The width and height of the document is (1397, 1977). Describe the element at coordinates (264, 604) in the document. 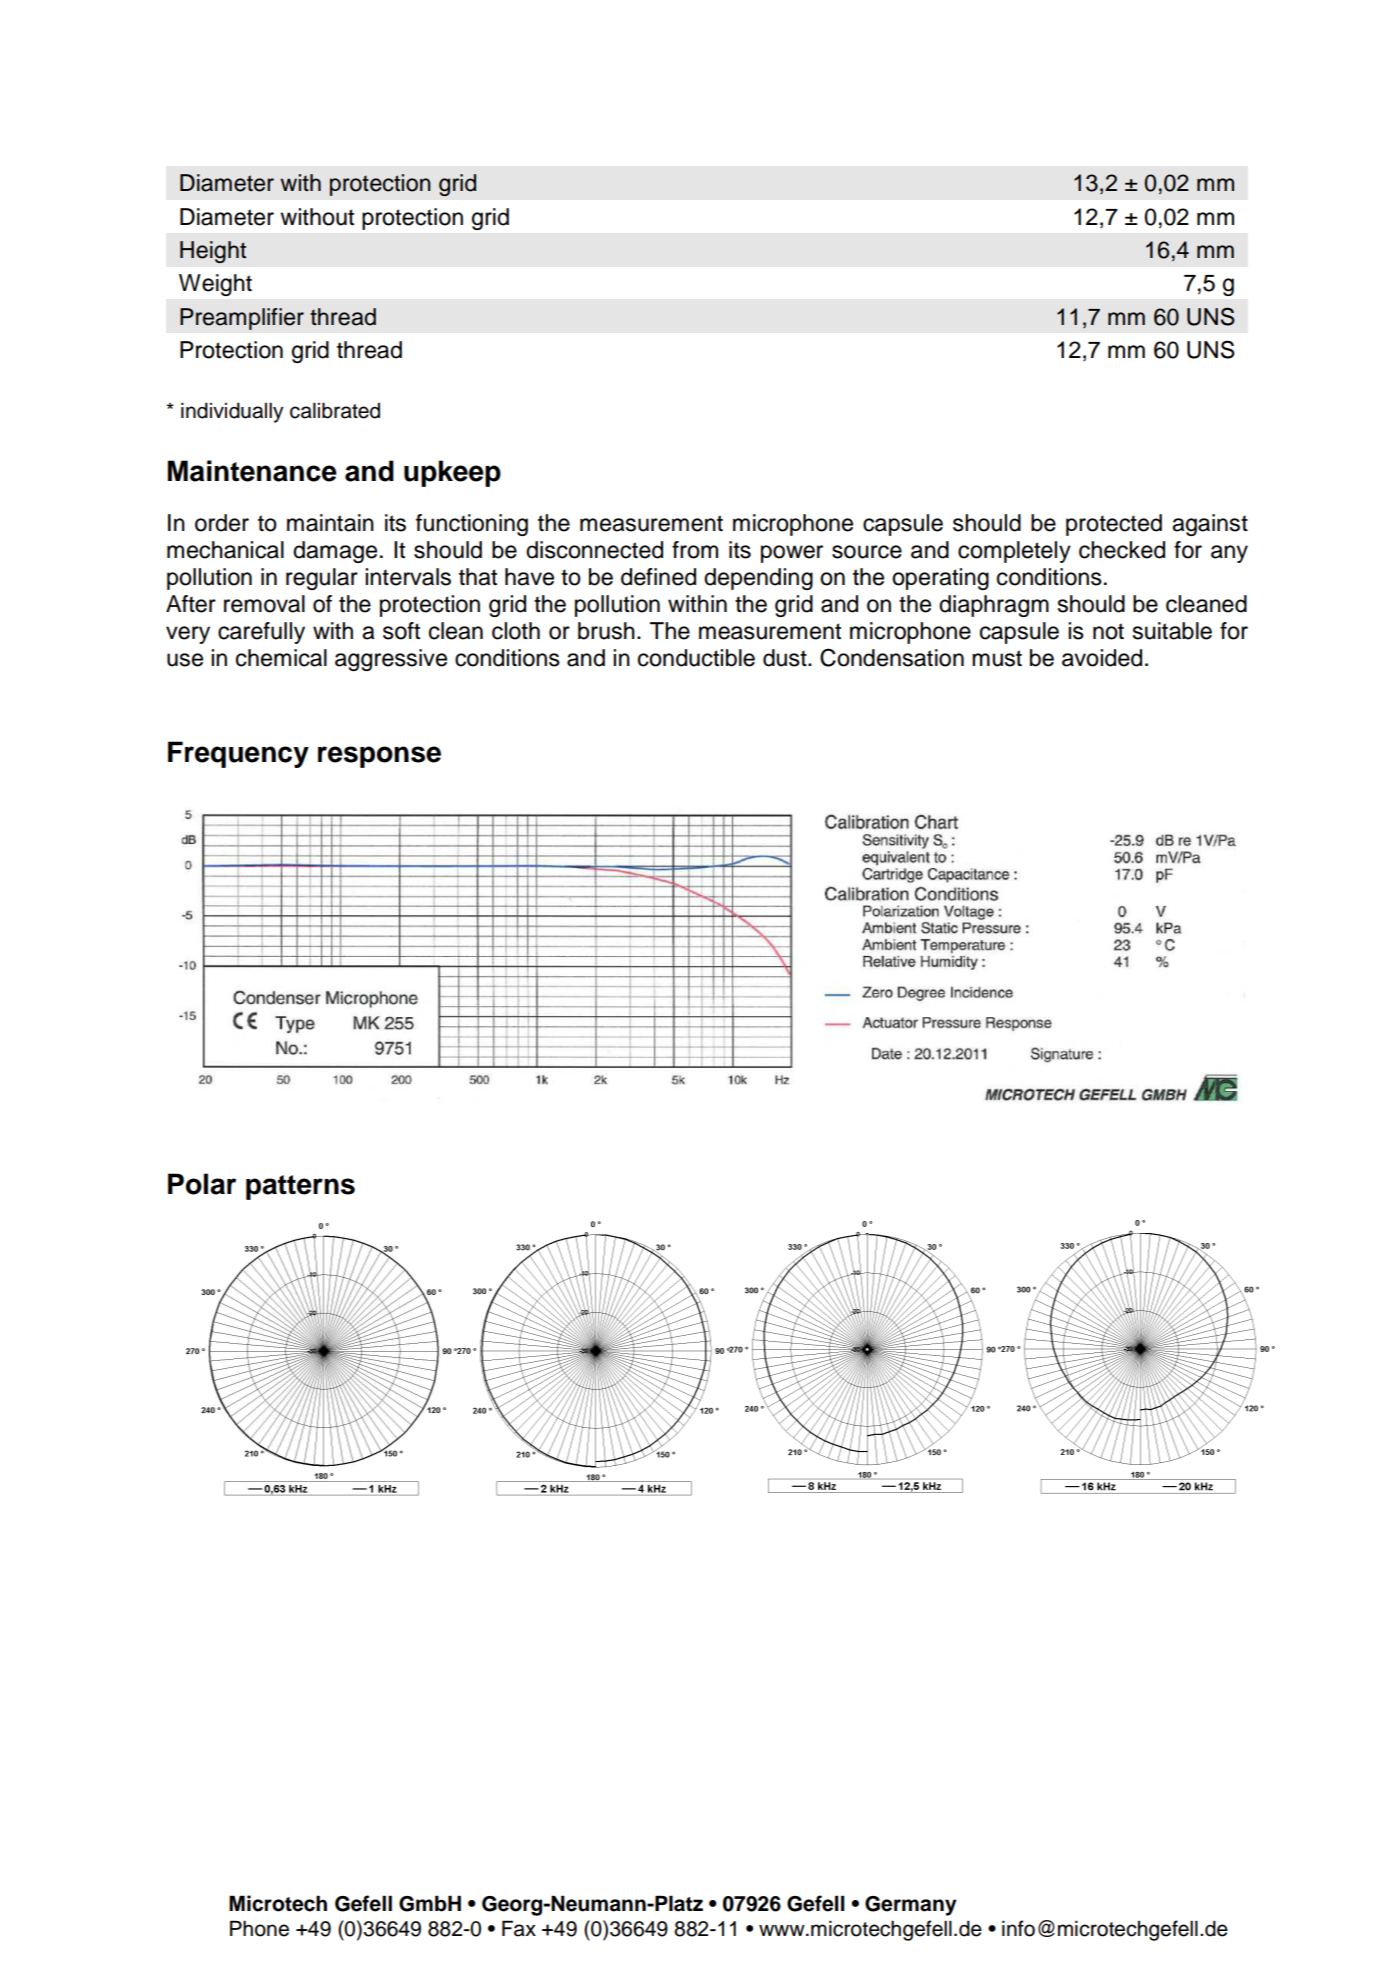

I see `removal` at that location.
